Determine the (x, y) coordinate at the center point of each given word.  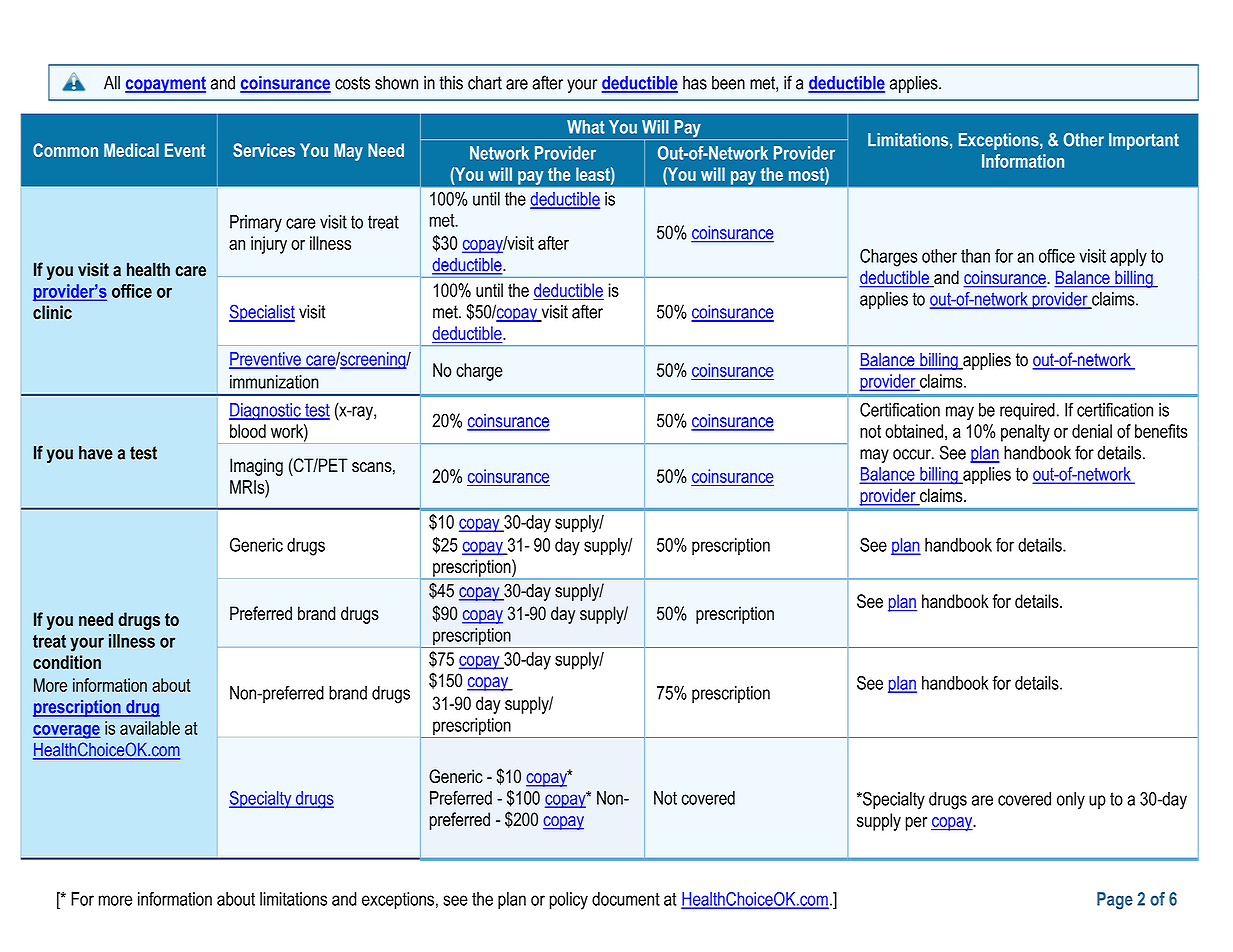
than (975, 256)
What (586, 127)
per (916, 824)
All (112, 83)
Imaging (256, 467)
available (150, 728)
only (1071, 801)
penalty (1025, 433)
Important (1144, 141)
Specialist (262, 313)
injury (269, 245)
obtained (914, 431)
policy (568, 901)
